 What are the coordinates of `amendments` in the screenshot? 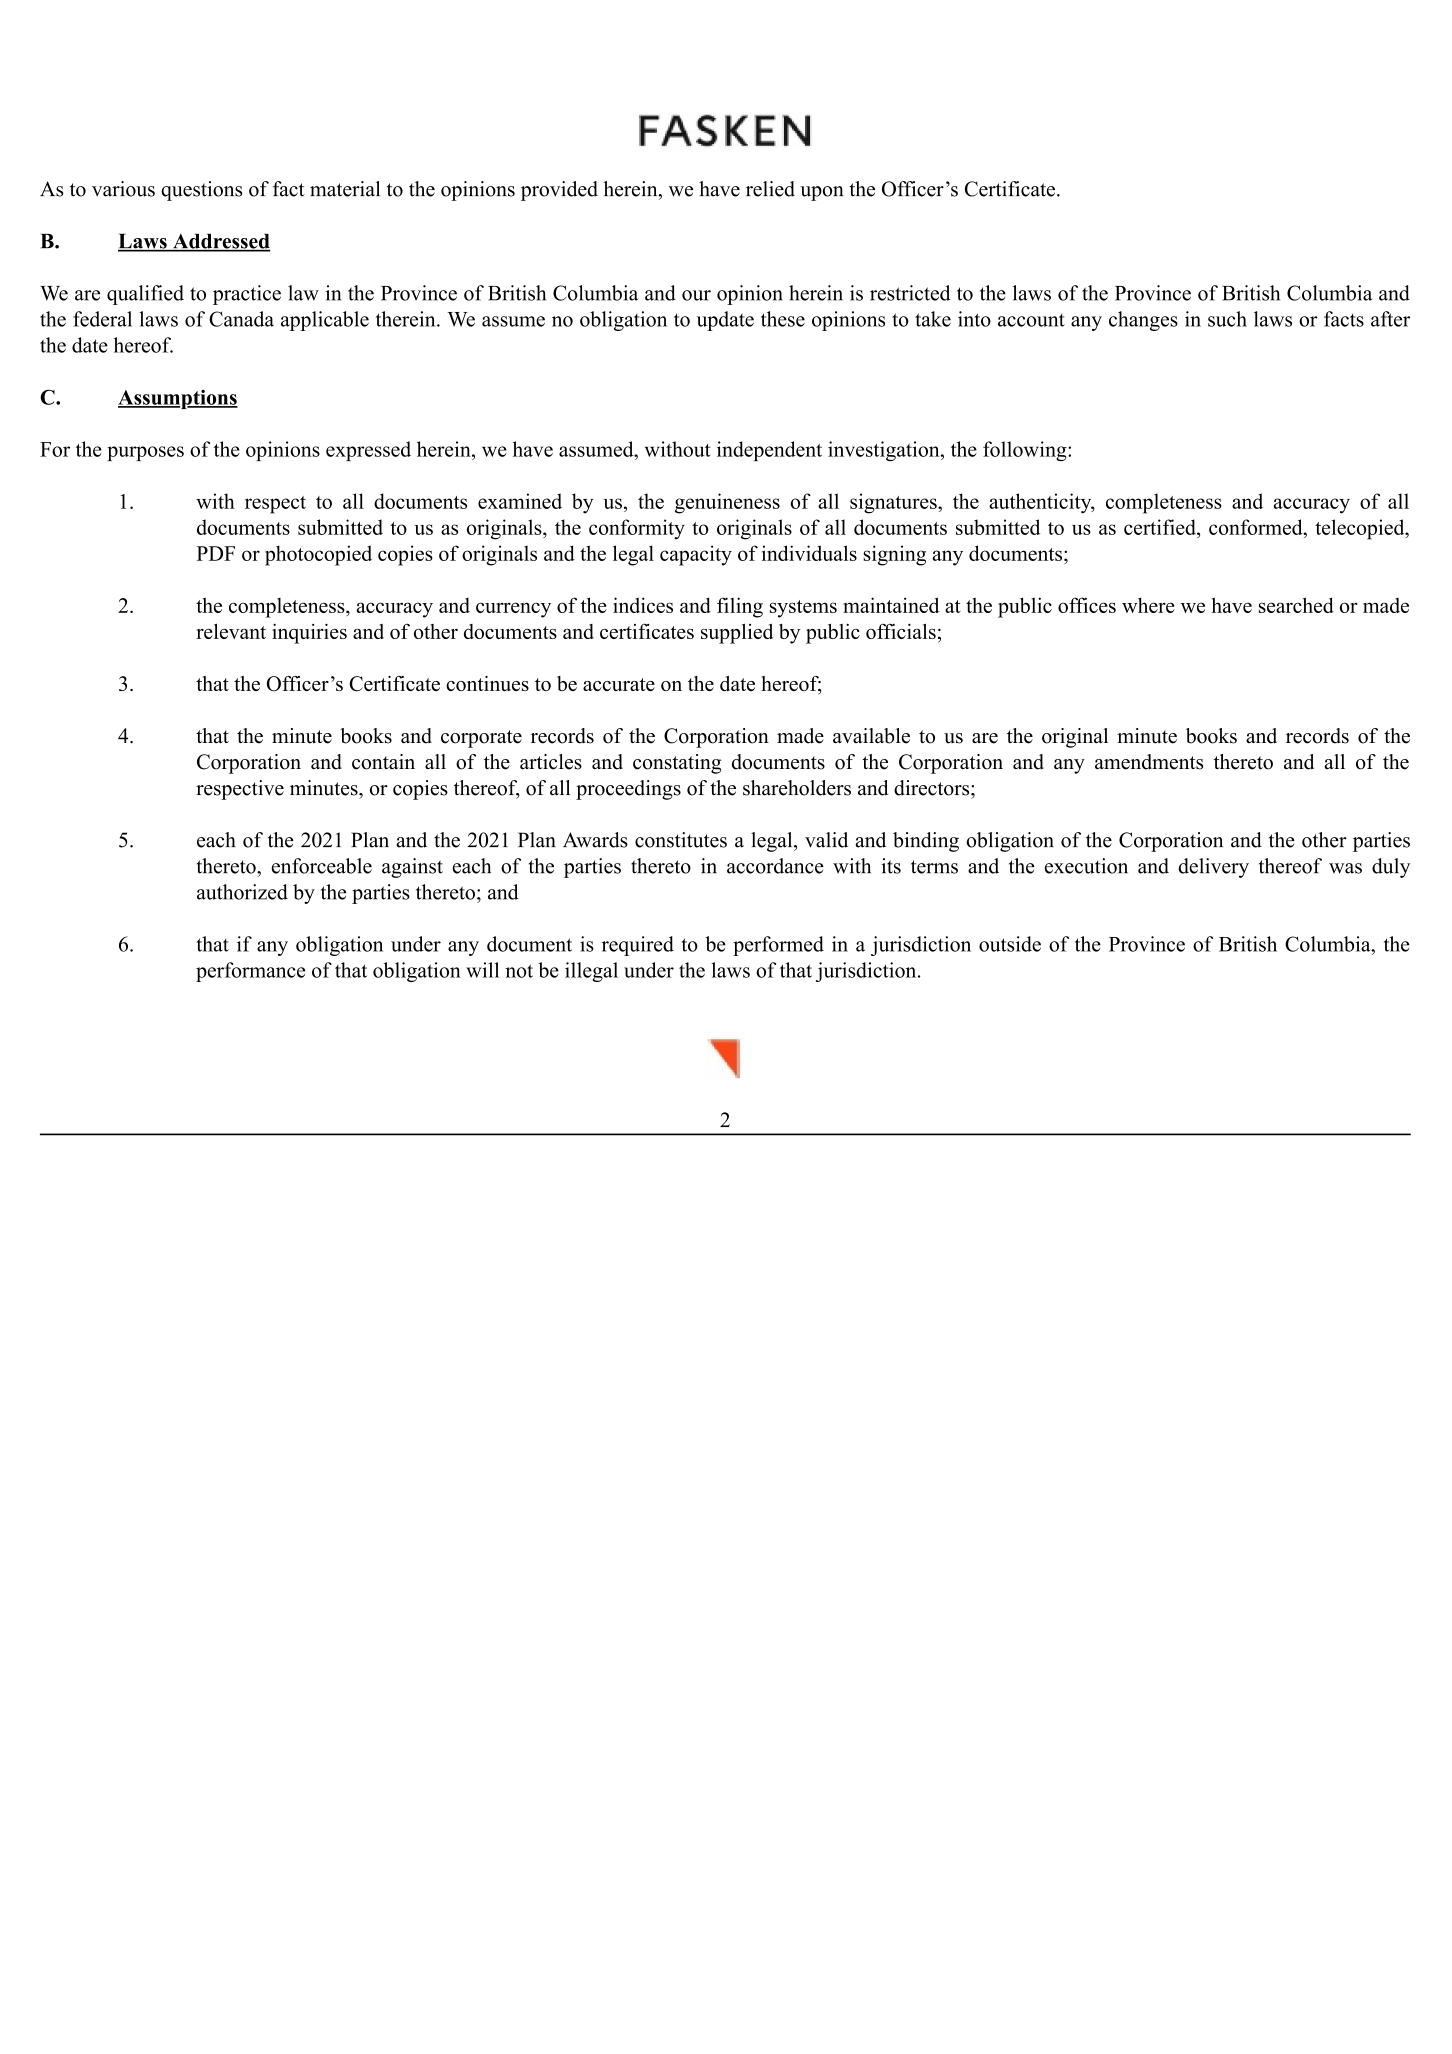 It's located at (1149, 762).
